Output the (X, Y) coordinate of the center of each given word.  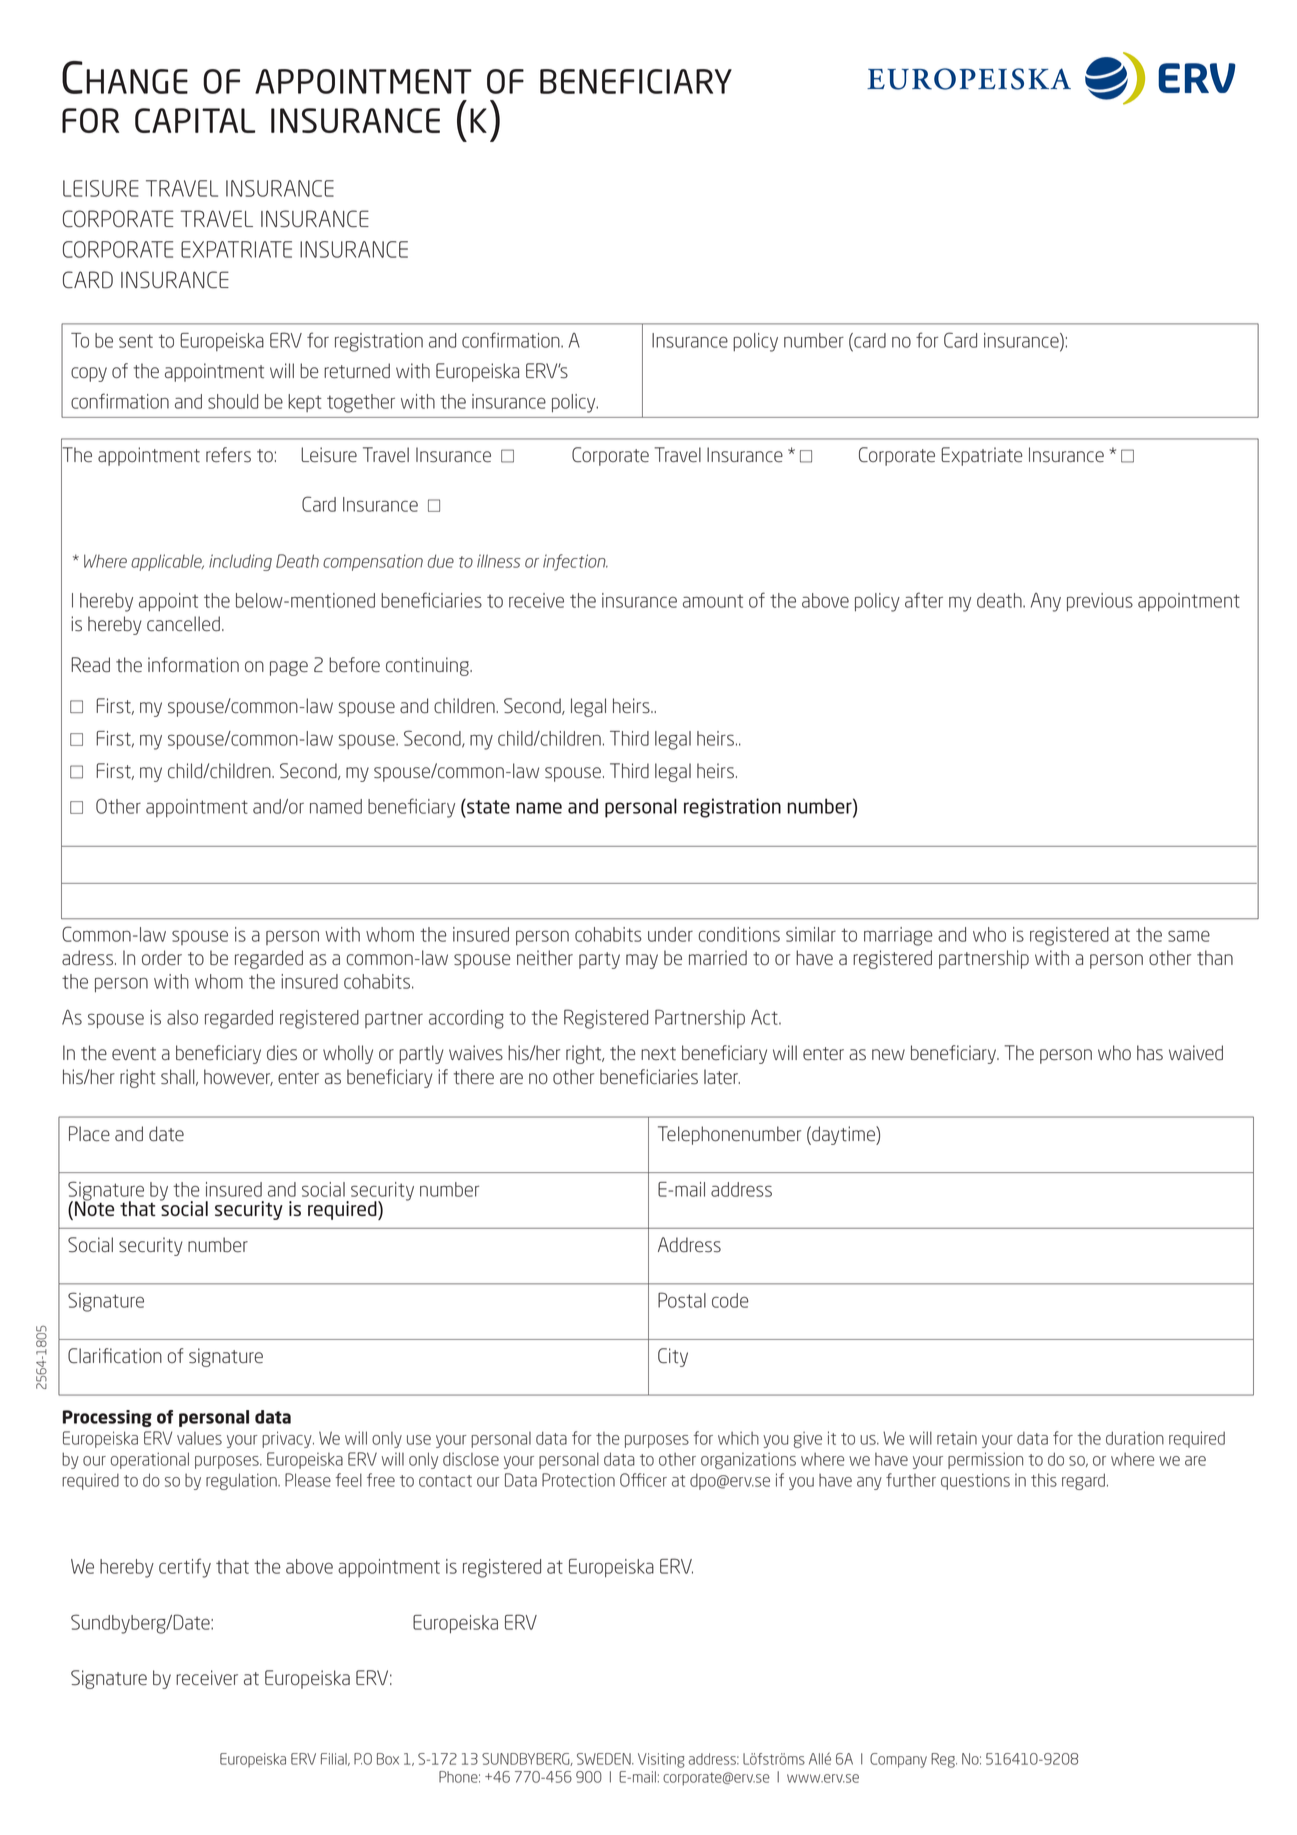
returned (357, 371)
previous (1100, 602)
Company (898, 1760)
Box (388, 1759)
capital (195, 120)
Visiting (661, 1760)
